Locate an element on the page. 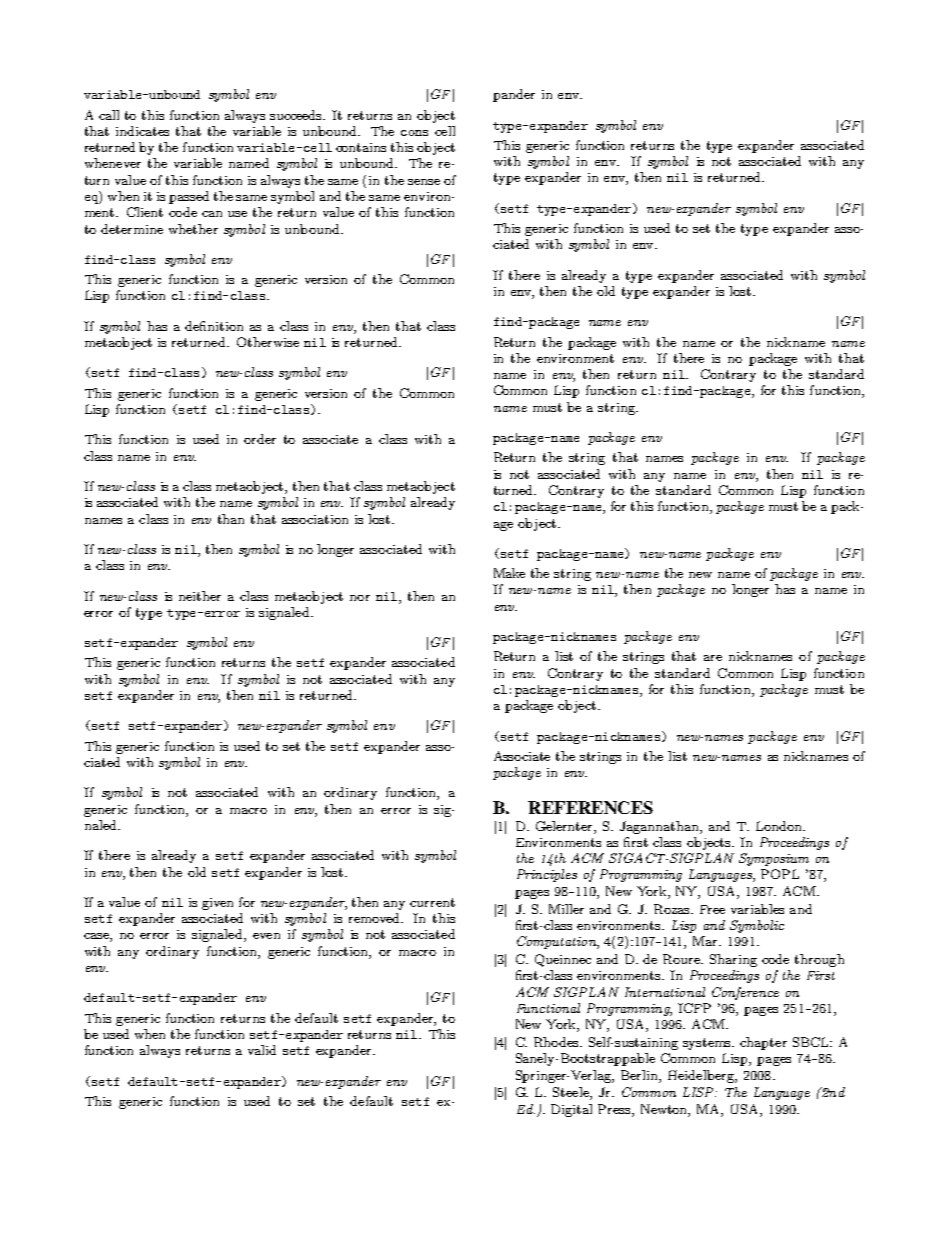 Image resolution: width=952 pixels, height=1233 pixels. cons is located at coordinates (414, 133).
